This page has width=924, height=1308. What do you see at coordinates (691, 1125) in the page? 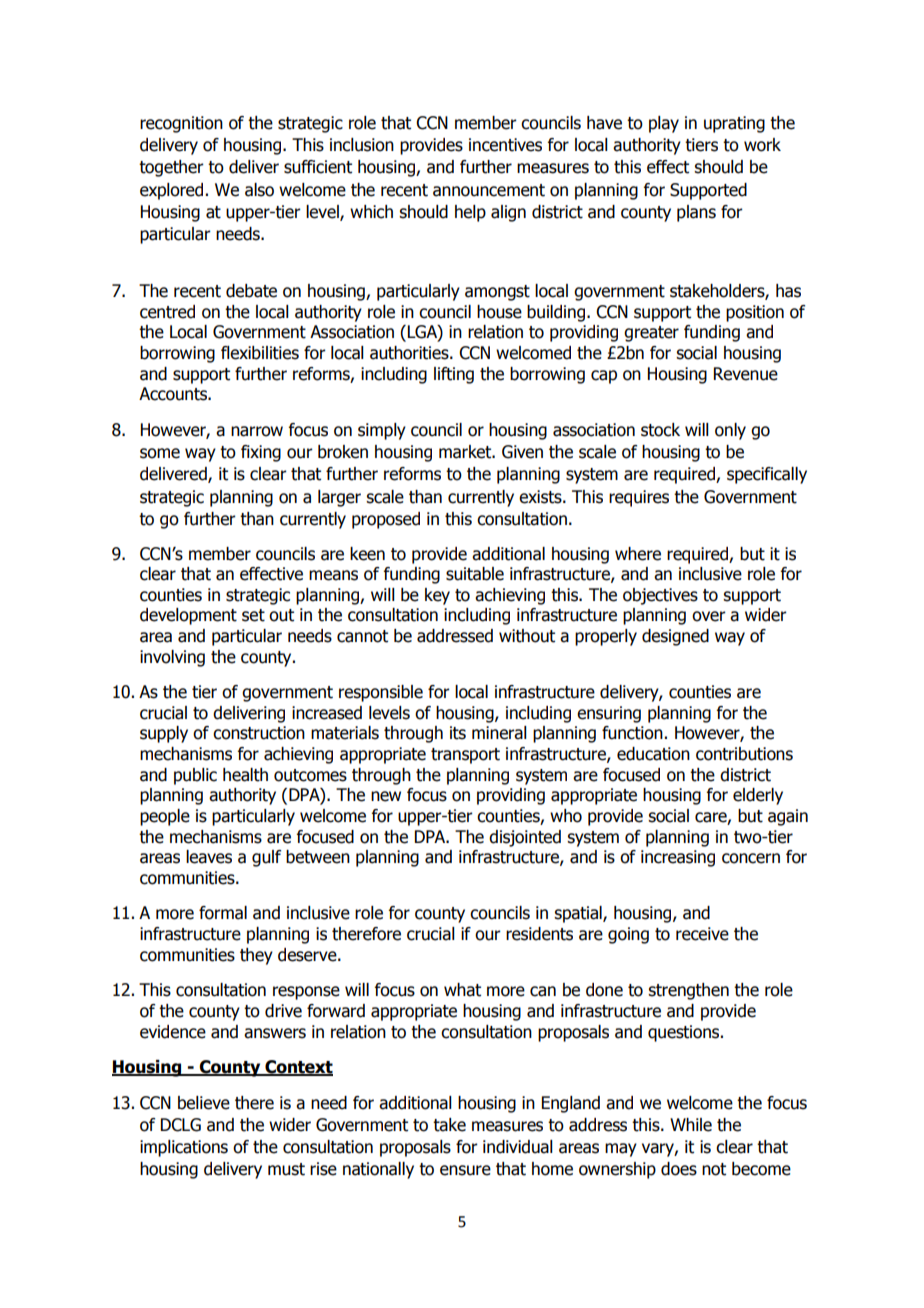
I see `While` at bounding box center [691, 1125].
